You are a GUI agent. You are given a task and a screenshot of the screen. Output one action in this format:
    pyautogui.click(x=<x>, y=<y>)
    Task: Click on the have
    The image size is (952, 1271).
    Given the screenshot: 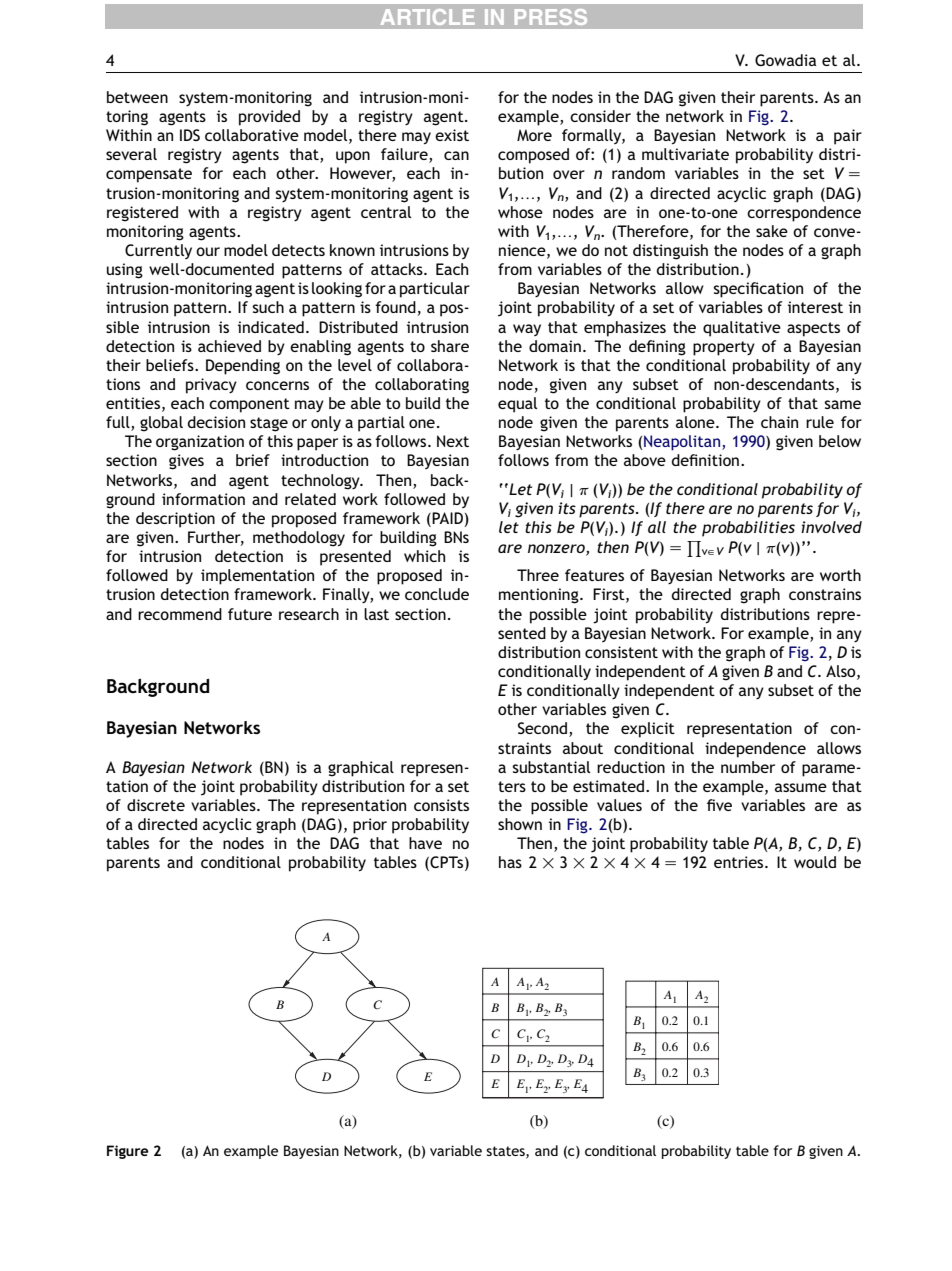 What is the action you would take?
    pyautogui.click(x=425, y=843)
